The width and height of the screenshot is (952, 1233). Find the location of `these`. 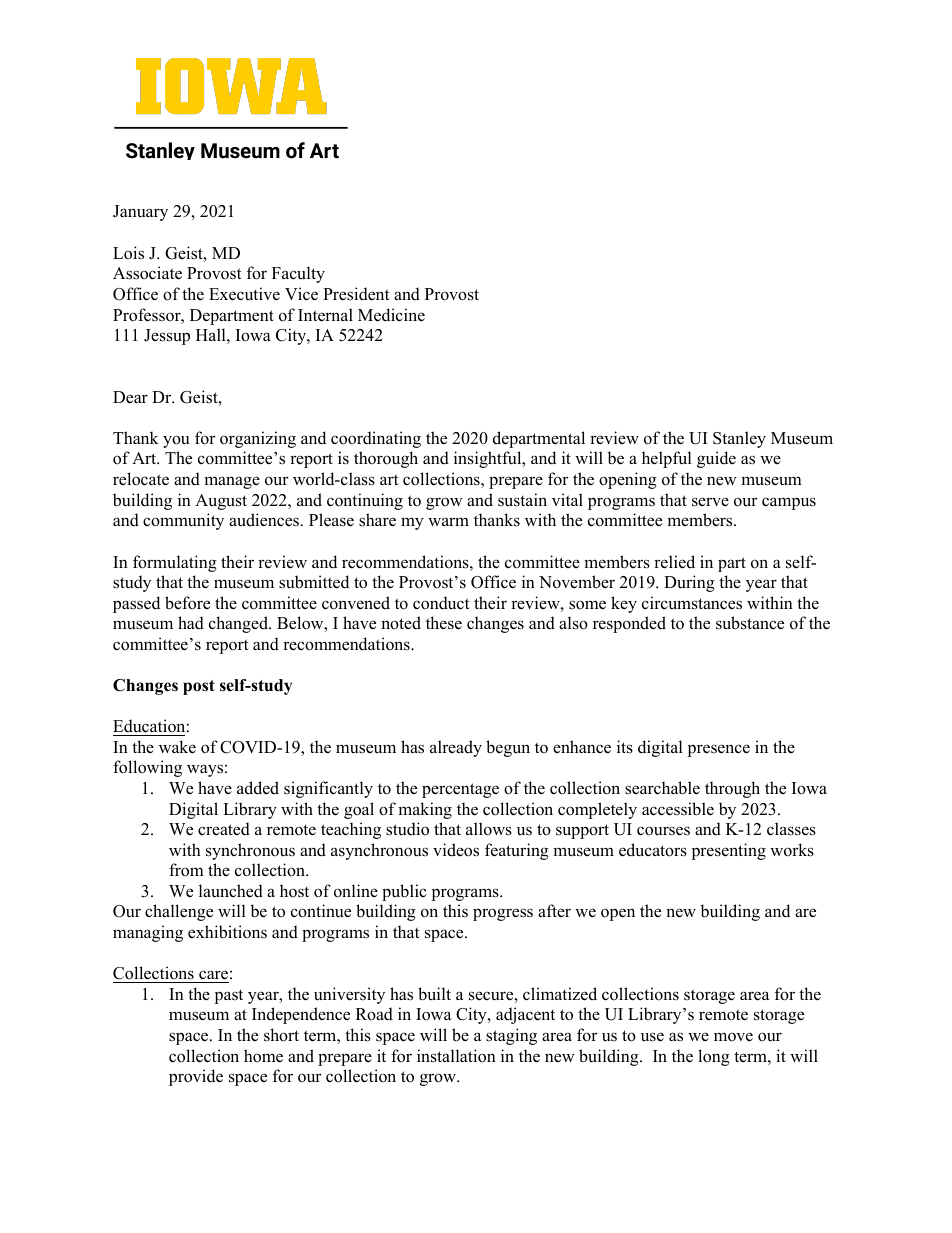

these is located at coordinates (444, 623).
